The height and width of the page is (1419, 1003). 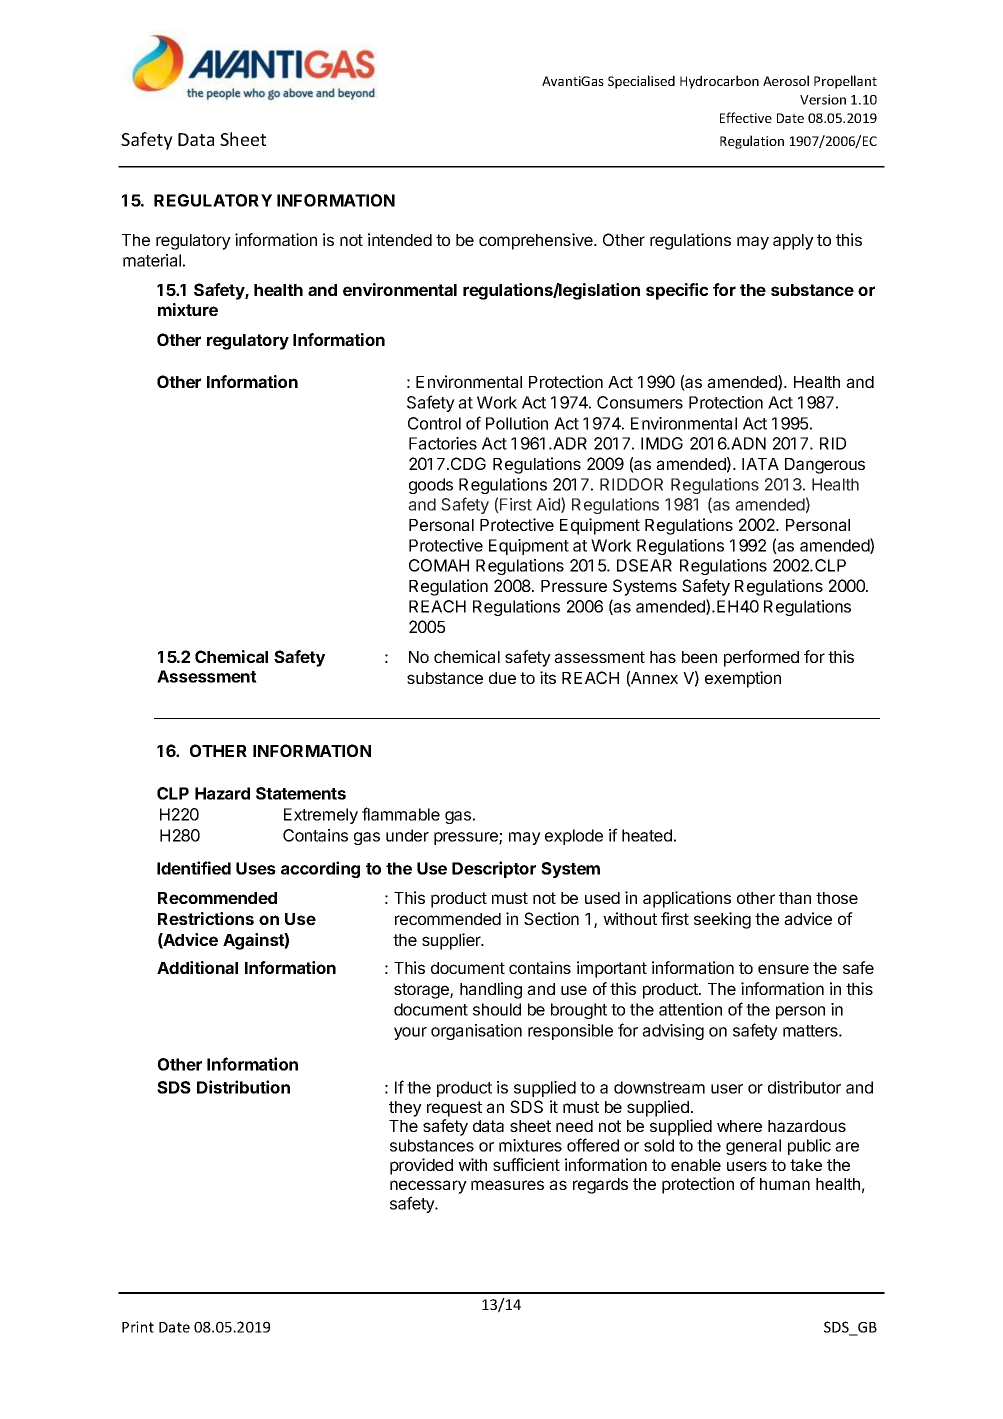 What do you see at coordinates (443, 443) in the page?
I see `Factories` at bounding box center [443, 443].
